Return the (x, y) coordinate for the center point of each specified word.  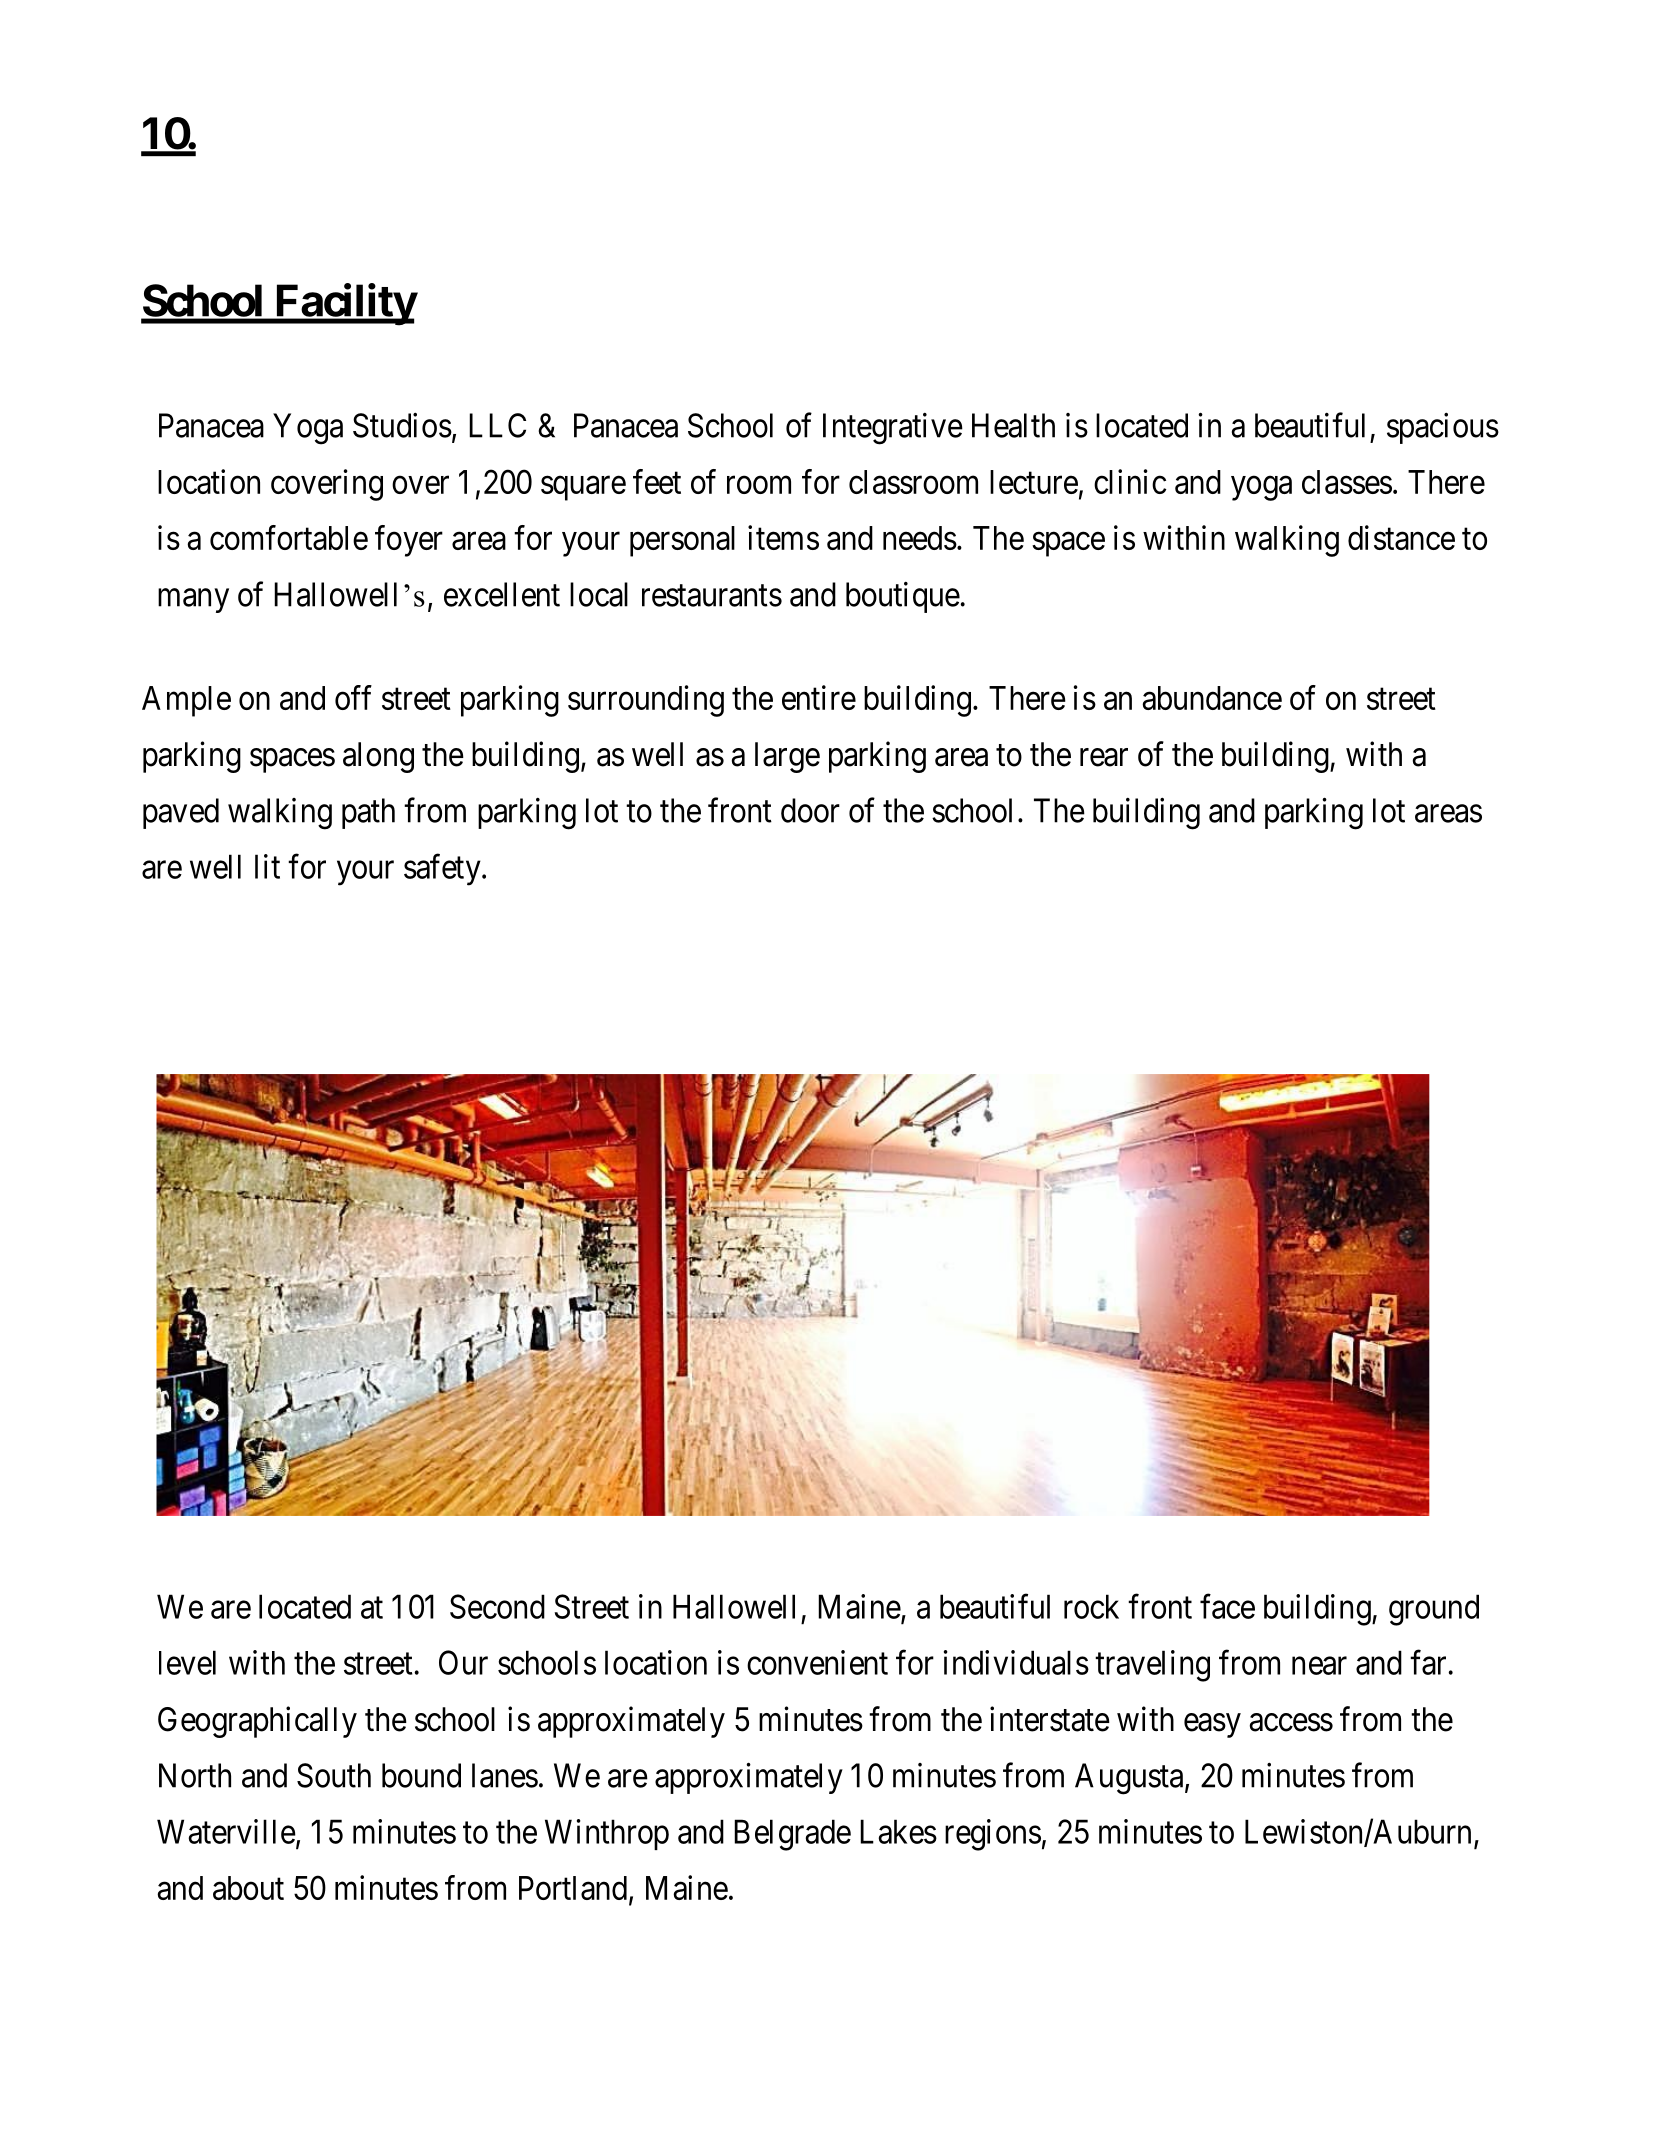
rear (1104, 758)
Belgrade (792, 1835)
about (248, 1888)
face (1227, 1606)
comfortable (289, 537)
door (810, 810)
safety (443, 870)
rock (1091, 1606)
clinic (1130, 481)
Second (497, 1606)
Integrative (893, 429)
